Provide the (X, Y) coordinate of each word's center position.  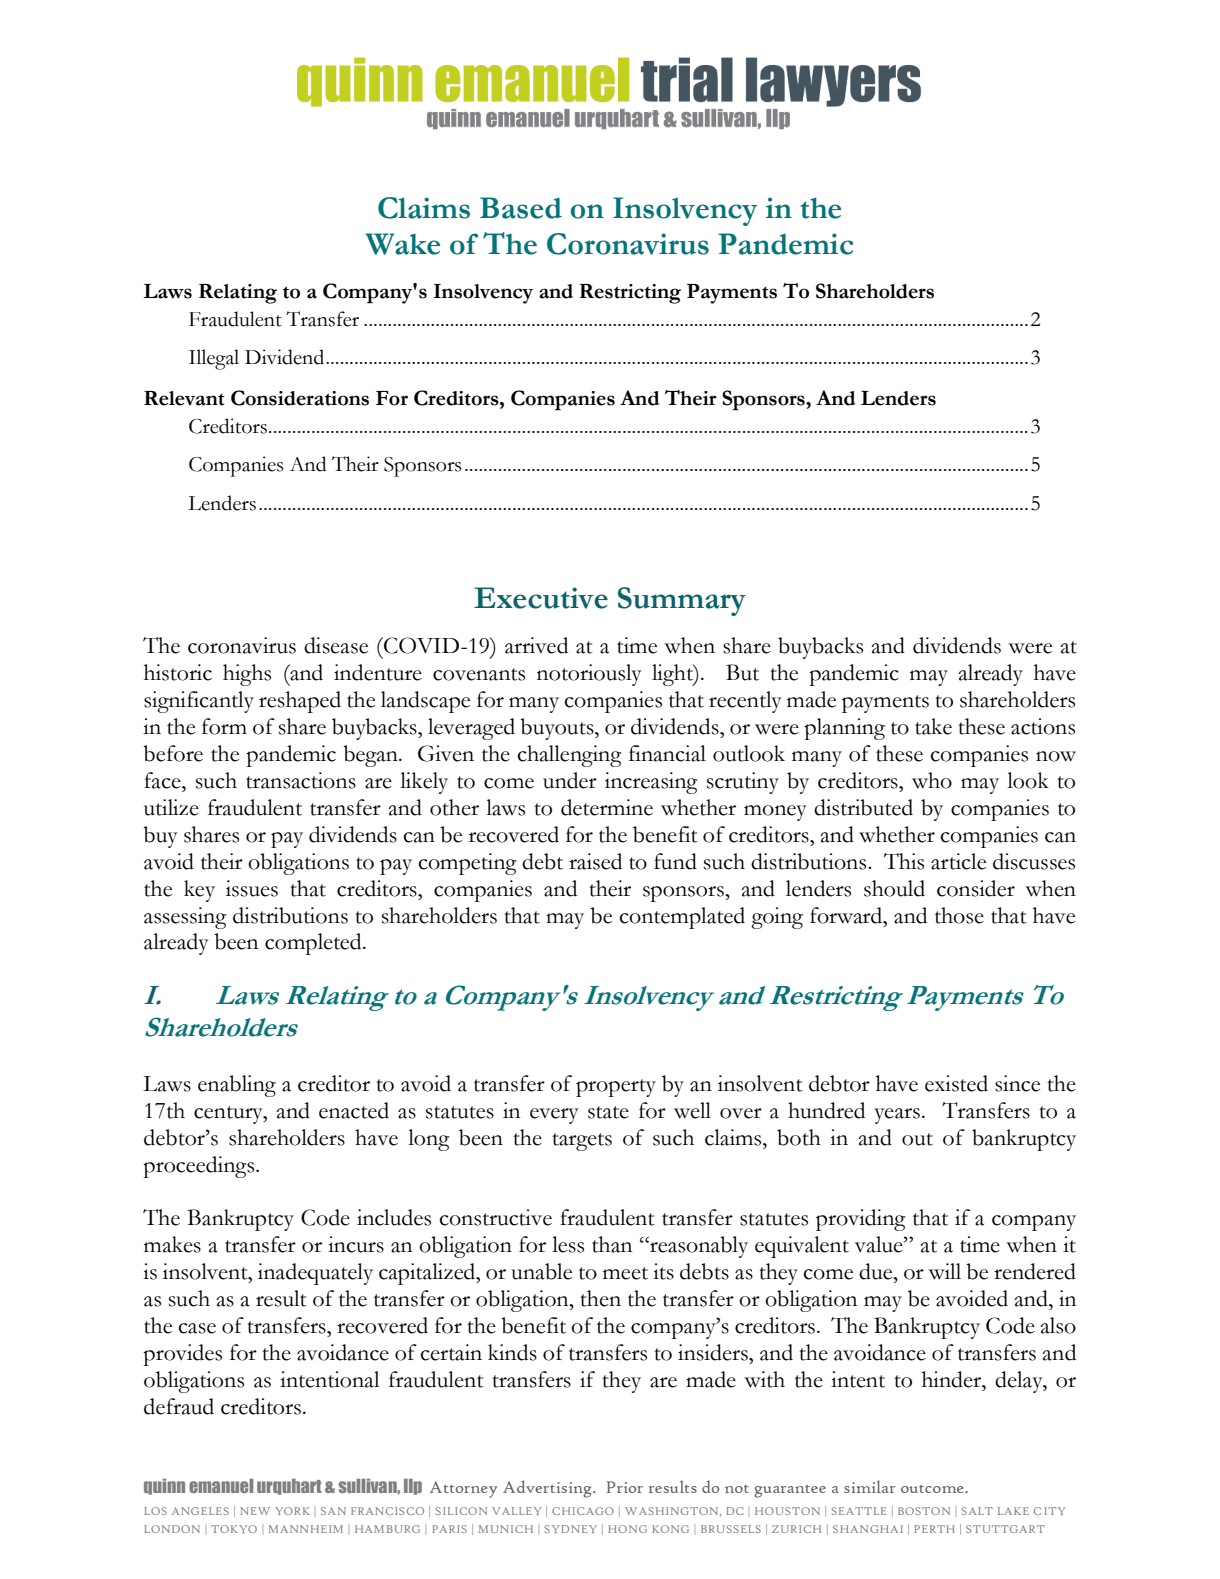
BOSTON (924, 1511)
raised (595, 861)
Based (521, 208)
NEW (255, 1511)
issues (252, 888)
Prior (625, 1487)
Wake (403, 244)
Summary (682, 601)
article (958, 861)
